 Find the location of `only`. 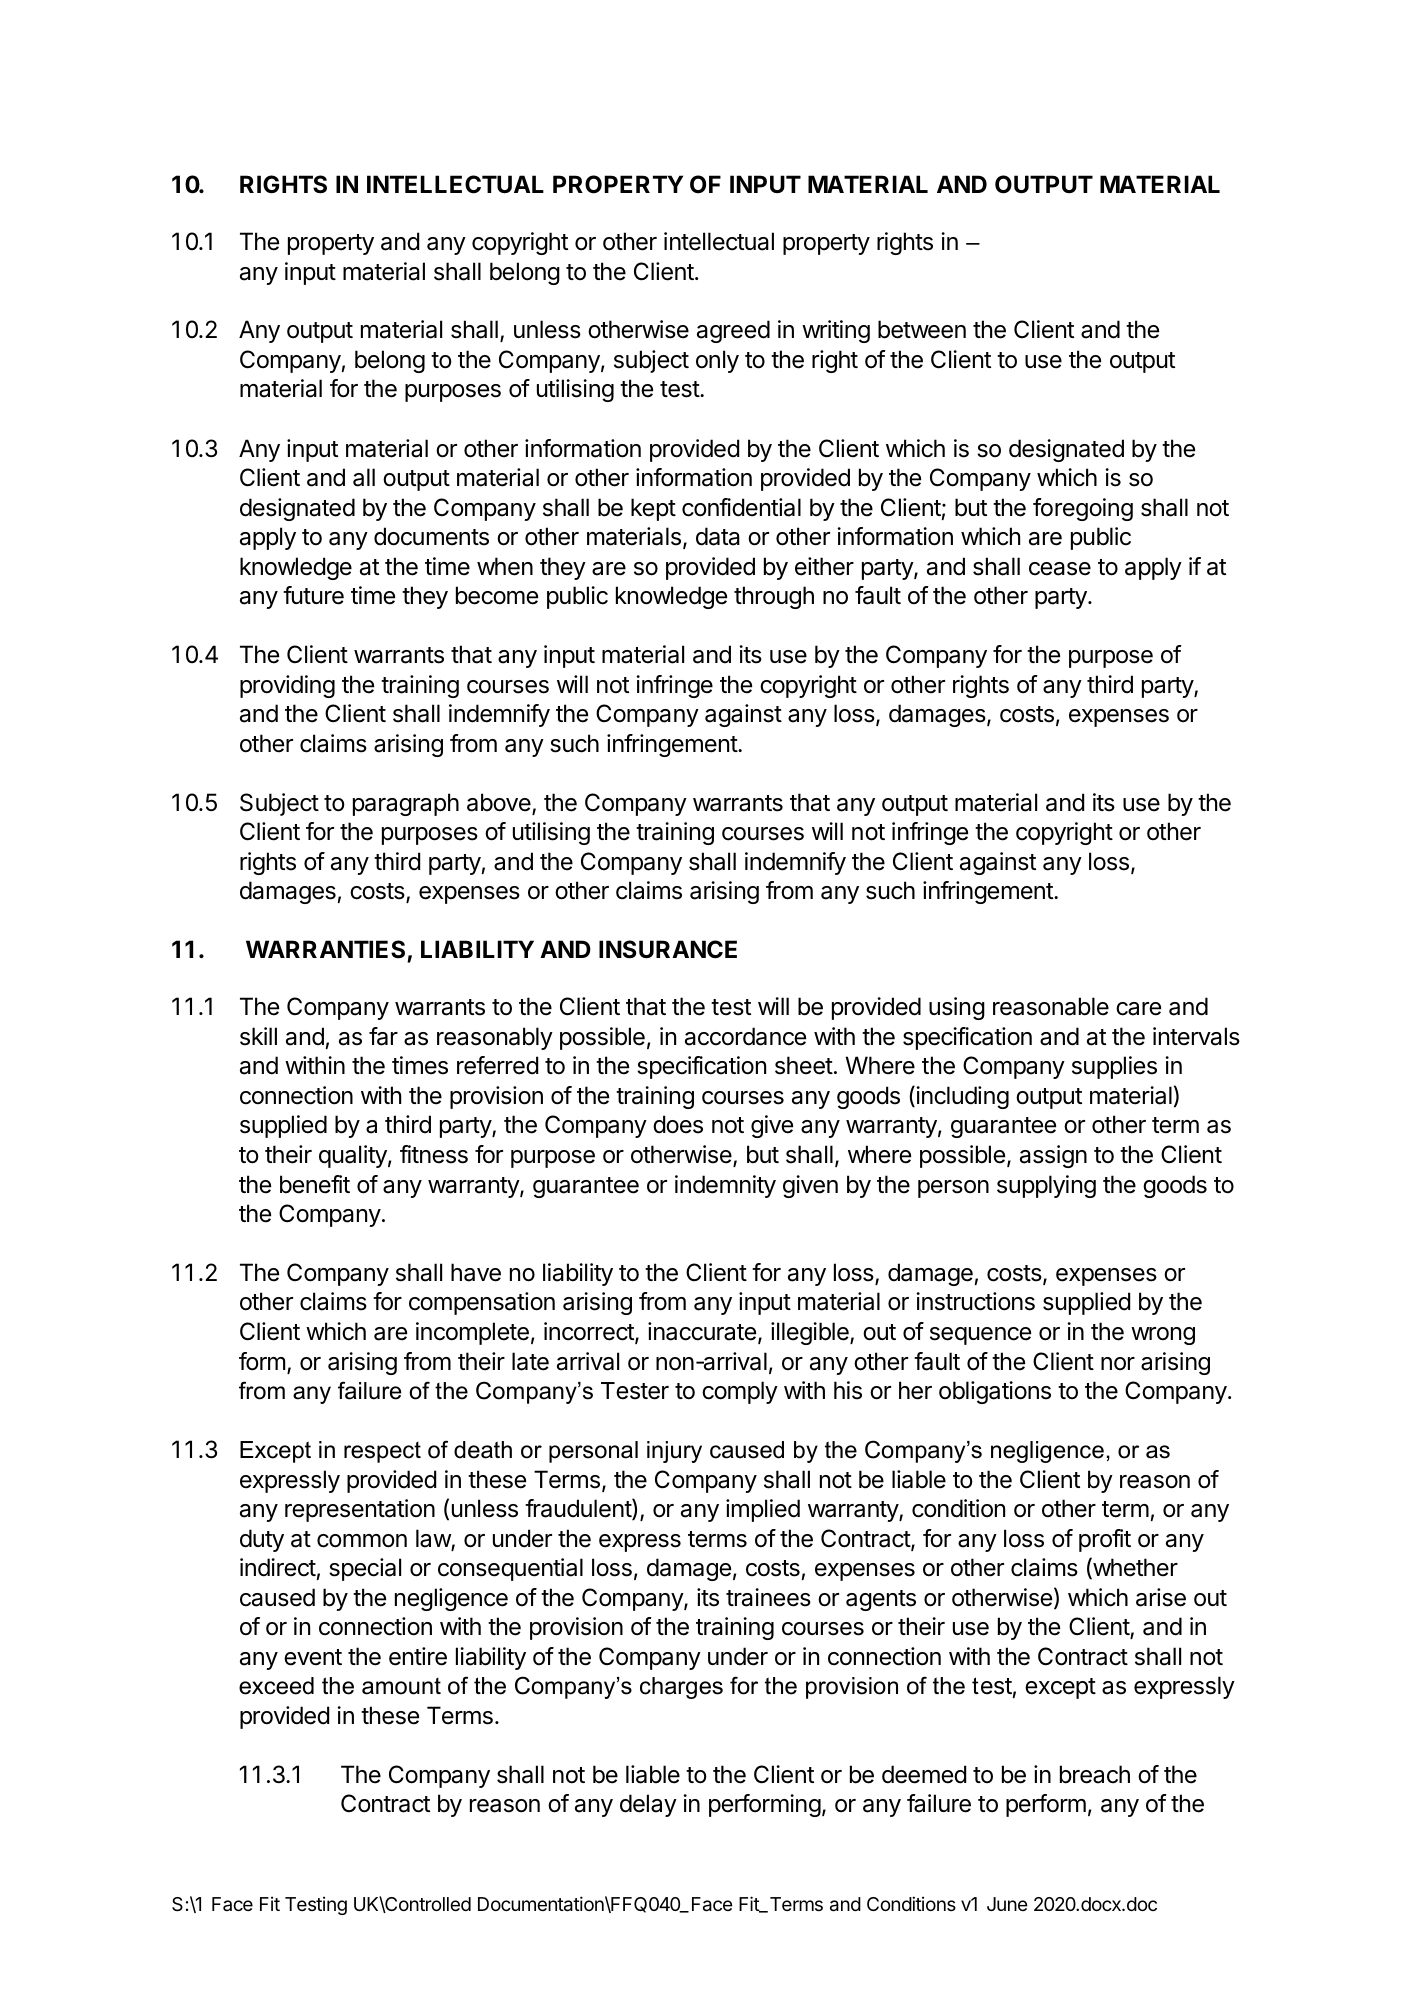

only is located at coordinates (717, 361).
